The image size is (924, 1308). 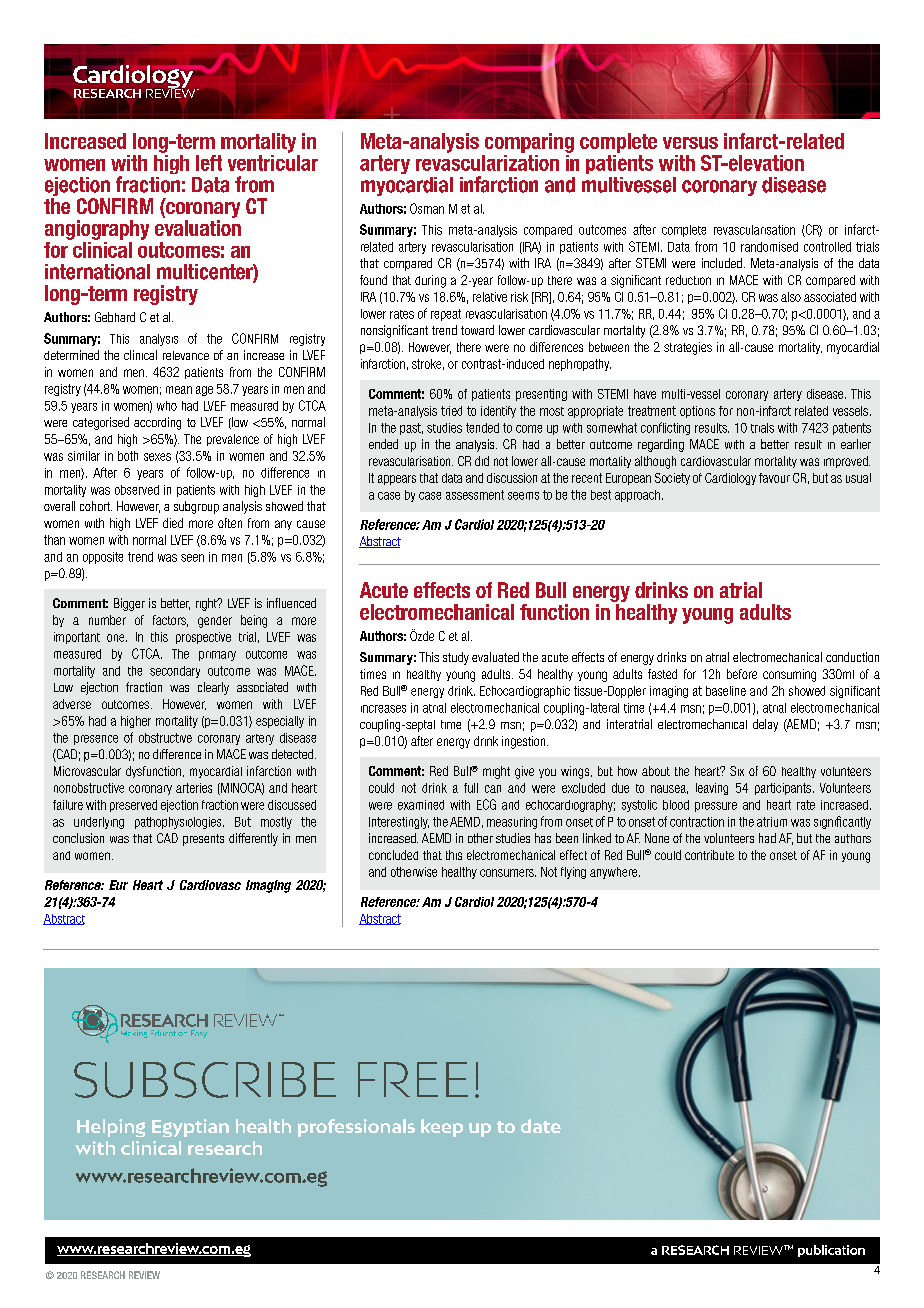 What do you see at coordinates (456, 658) in the screenshot?
I see `study` at bounding box center [456, 658].
